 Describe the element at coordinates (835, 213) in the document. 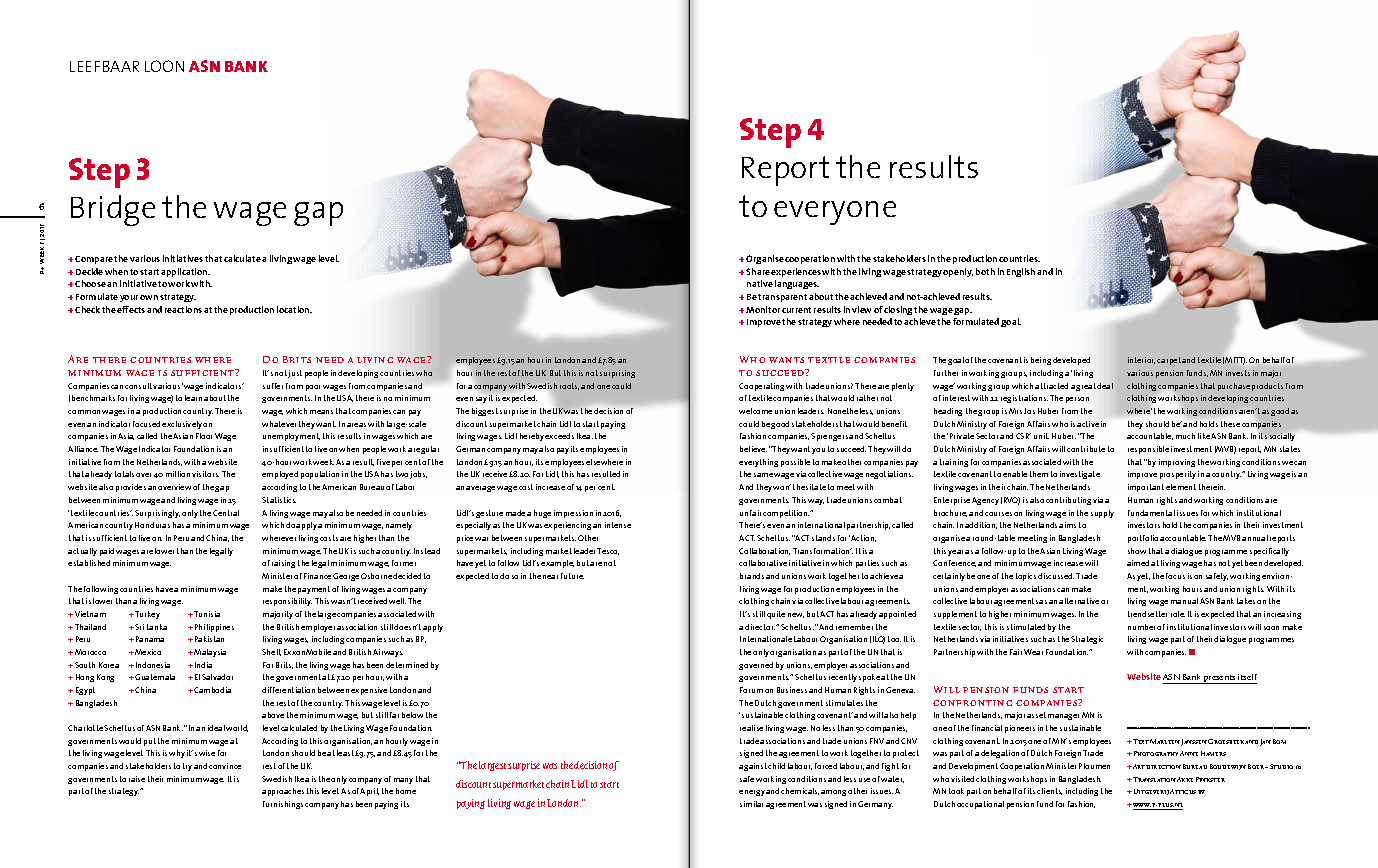

I see `everyone` at that location.
